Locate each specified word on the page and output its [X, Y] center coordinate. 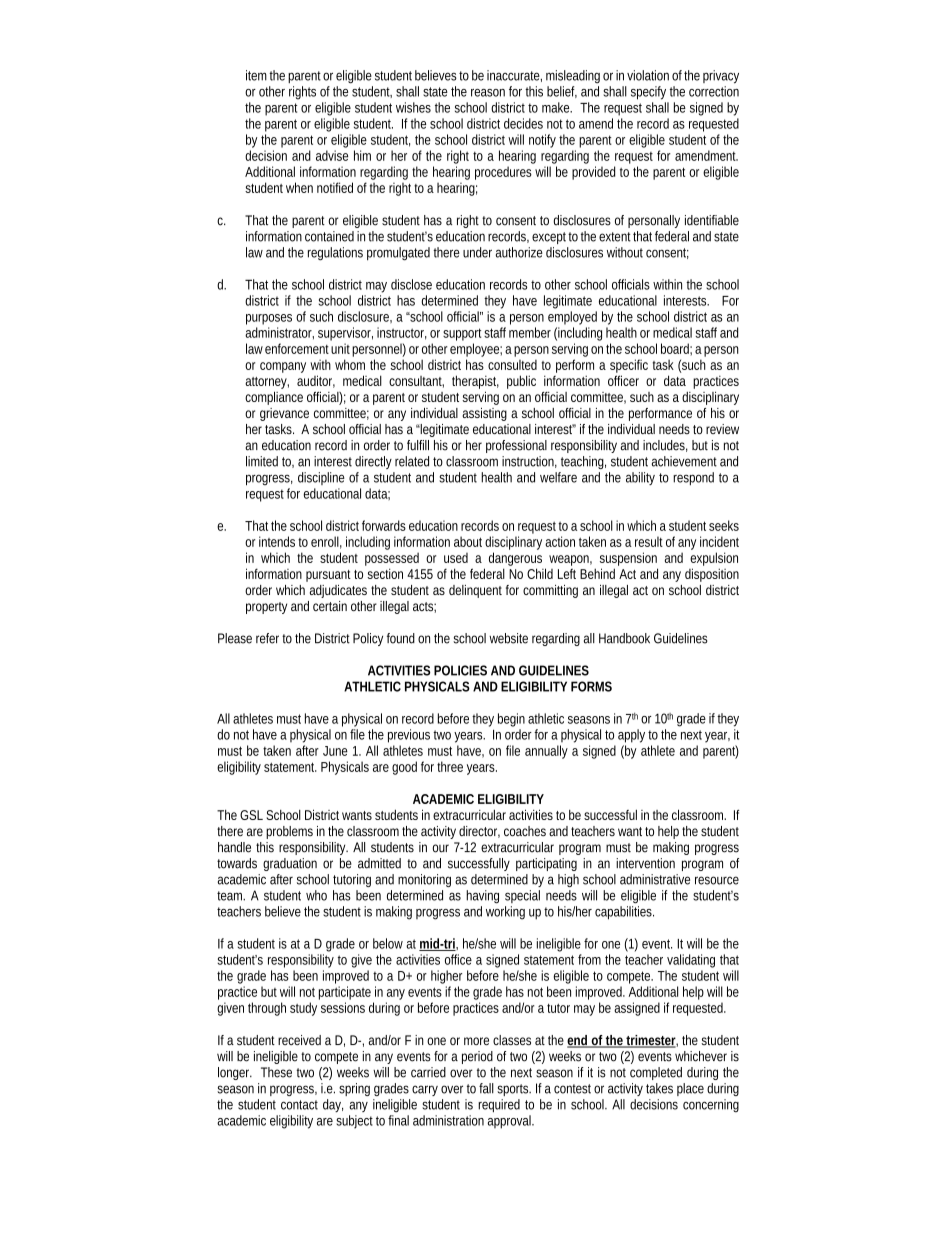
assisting [484, 414]
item [256, 75]
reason [488, 93]
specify [648, 93]
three [450, 766]
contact [299, 1105]
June [335, 751]
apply [631, 736]
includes [664, 445]
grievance [284, 414]
